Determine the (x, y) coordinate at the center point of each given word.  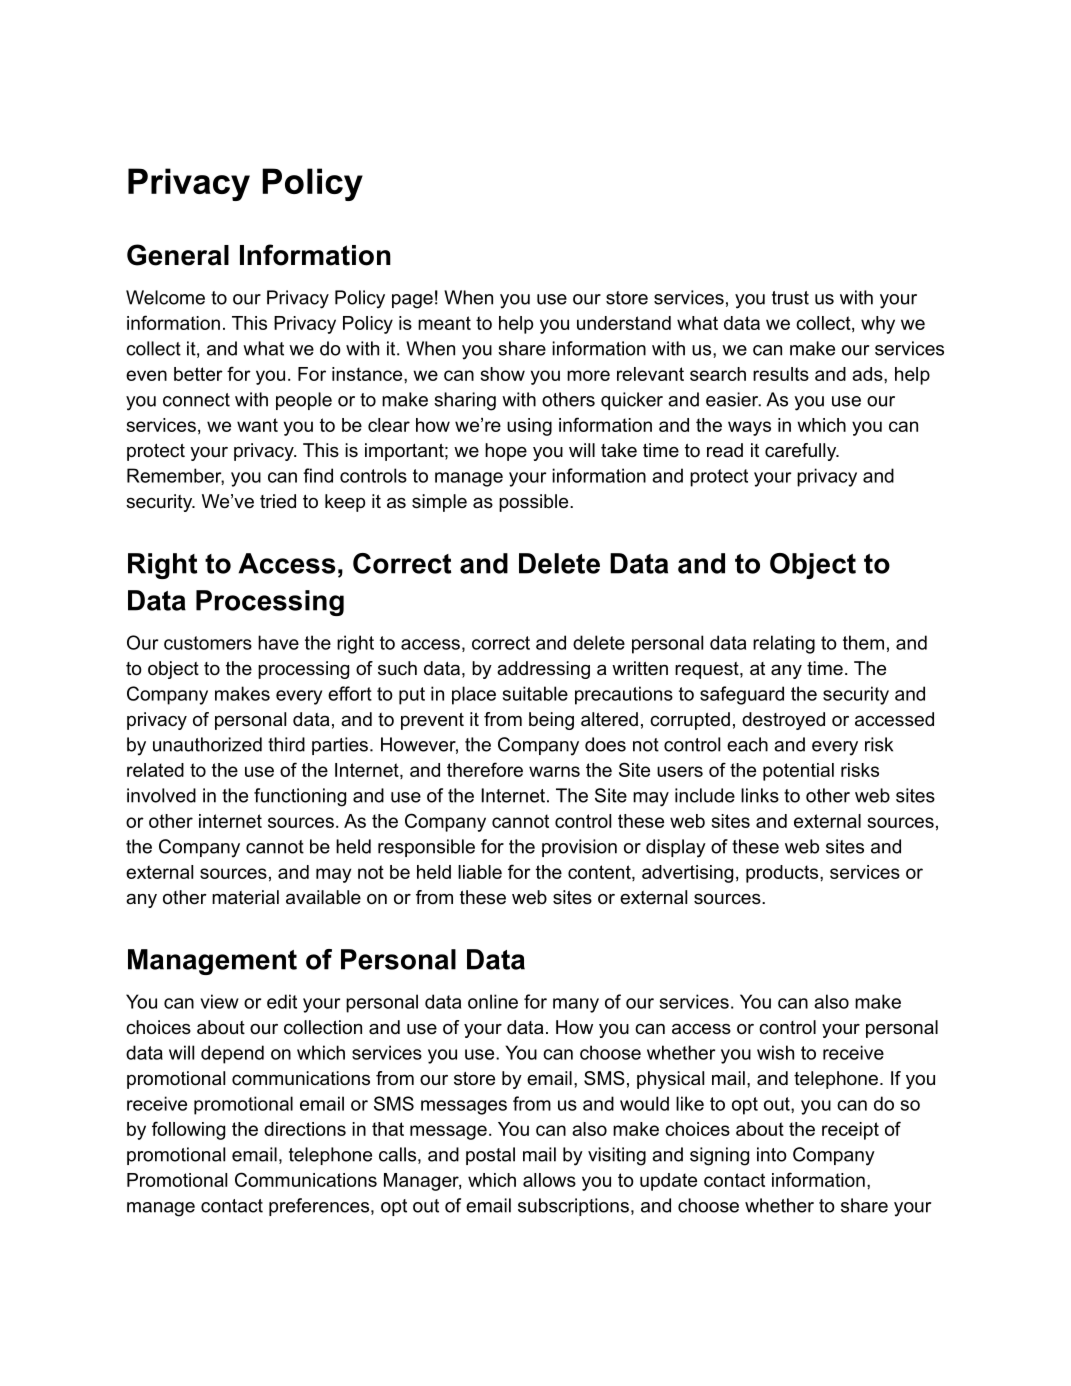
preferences (320, 1207)
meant (444, 323)
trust (790, 298)
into (772, 1154)
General (178, 255)
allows (549, 1180)
